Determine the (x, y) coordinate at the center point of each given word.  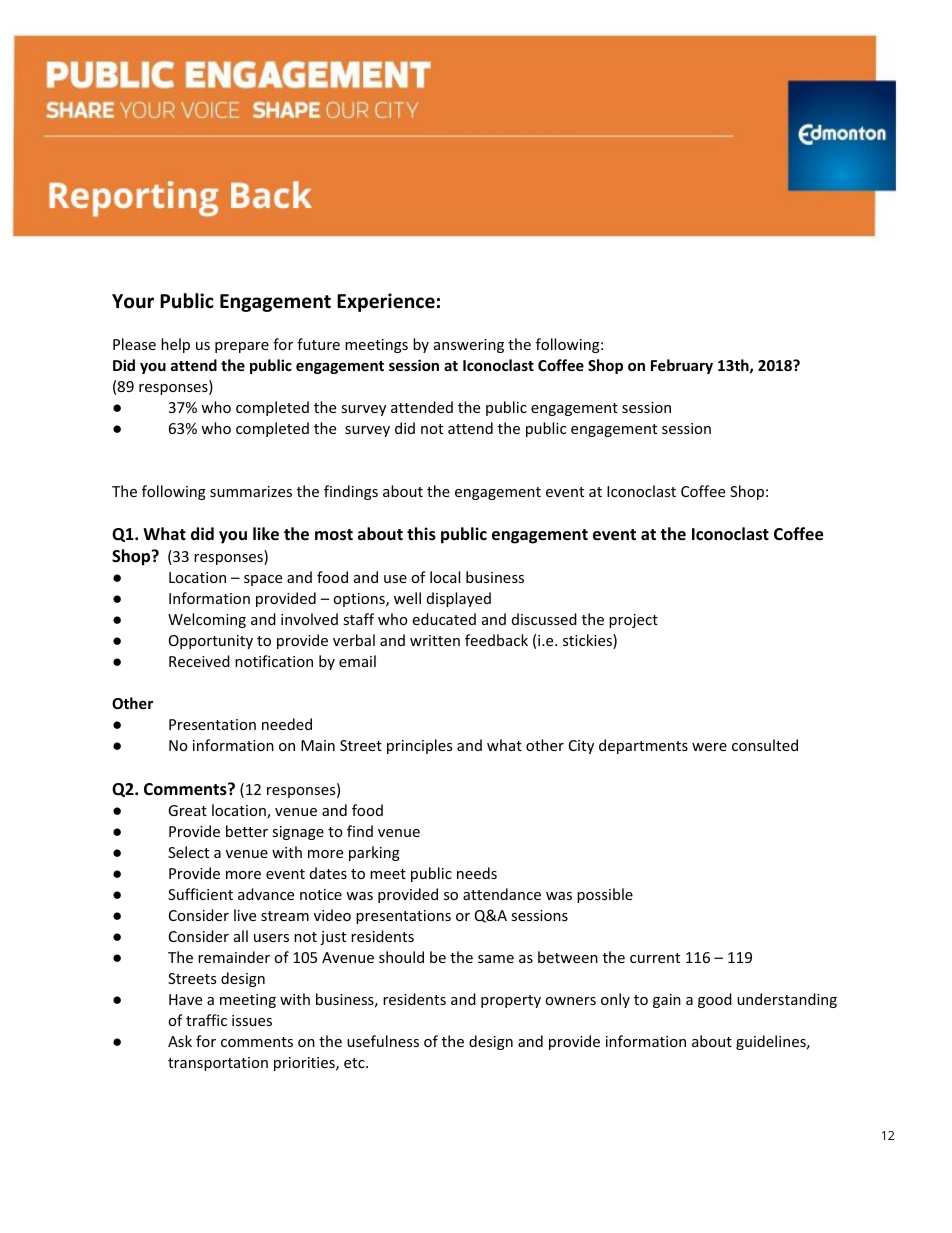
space (263, 580)
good (715, 1000)
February (682, 366)
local (445, 577)
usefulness (383, 1041)
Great (187, 810)
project (633, 621)
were (709, 747)
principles (419, 746)
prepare (242, 347)
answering (469, 346)
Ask (180, 1041)
